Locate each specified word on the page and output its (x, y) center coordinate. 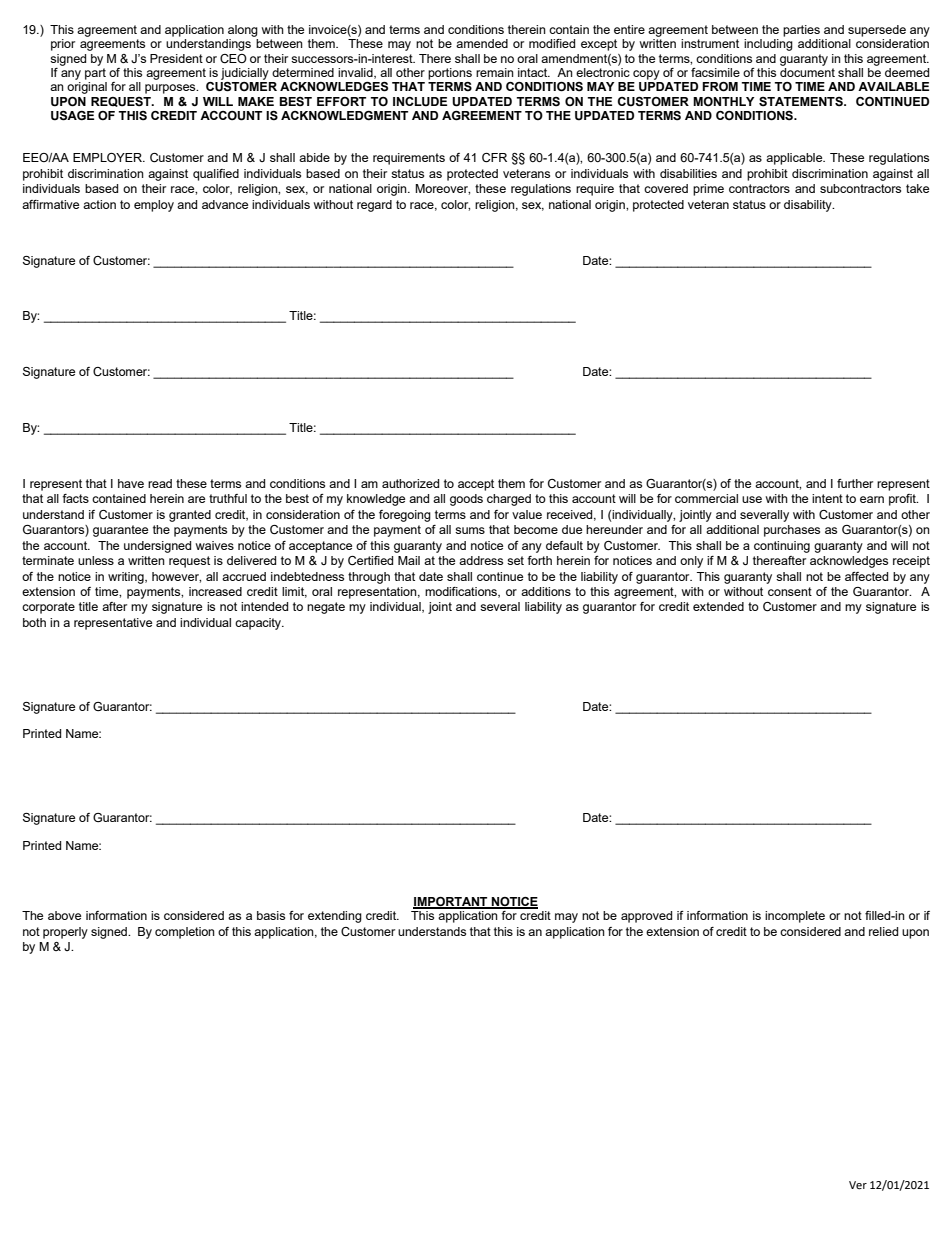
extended (718, 606)
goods (466, 500)
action (99, 204)
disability (809, 206)
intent (827, 498)
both (34, 622)
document (807, 72)
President (176, 58)
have (131, 483)
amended (482, 43)
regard (374, 206)
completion (185, 933)
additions (546, 591)
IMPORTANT (451, 902)
